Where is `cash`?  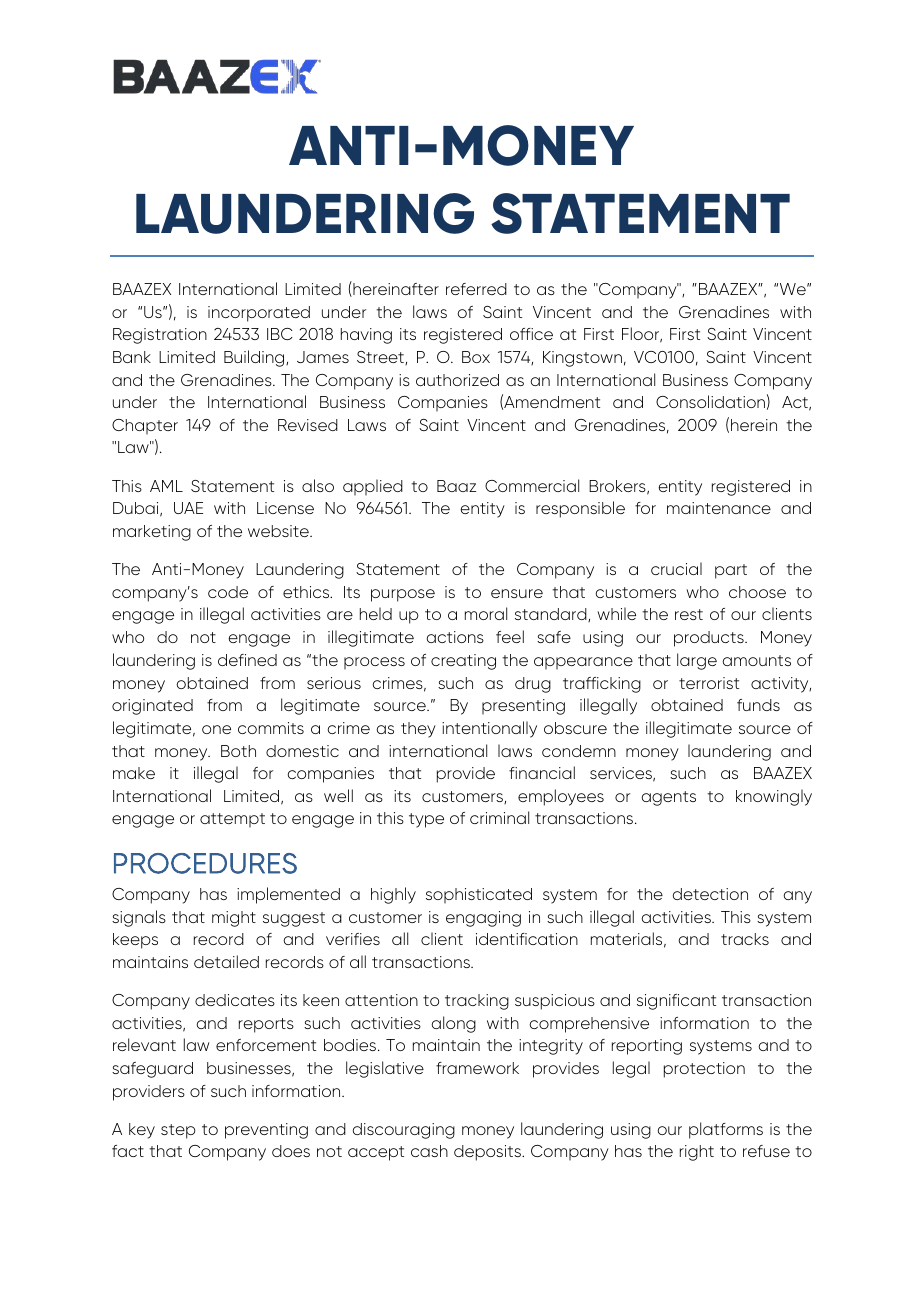
cash is located at coordinates (429, 1151).
